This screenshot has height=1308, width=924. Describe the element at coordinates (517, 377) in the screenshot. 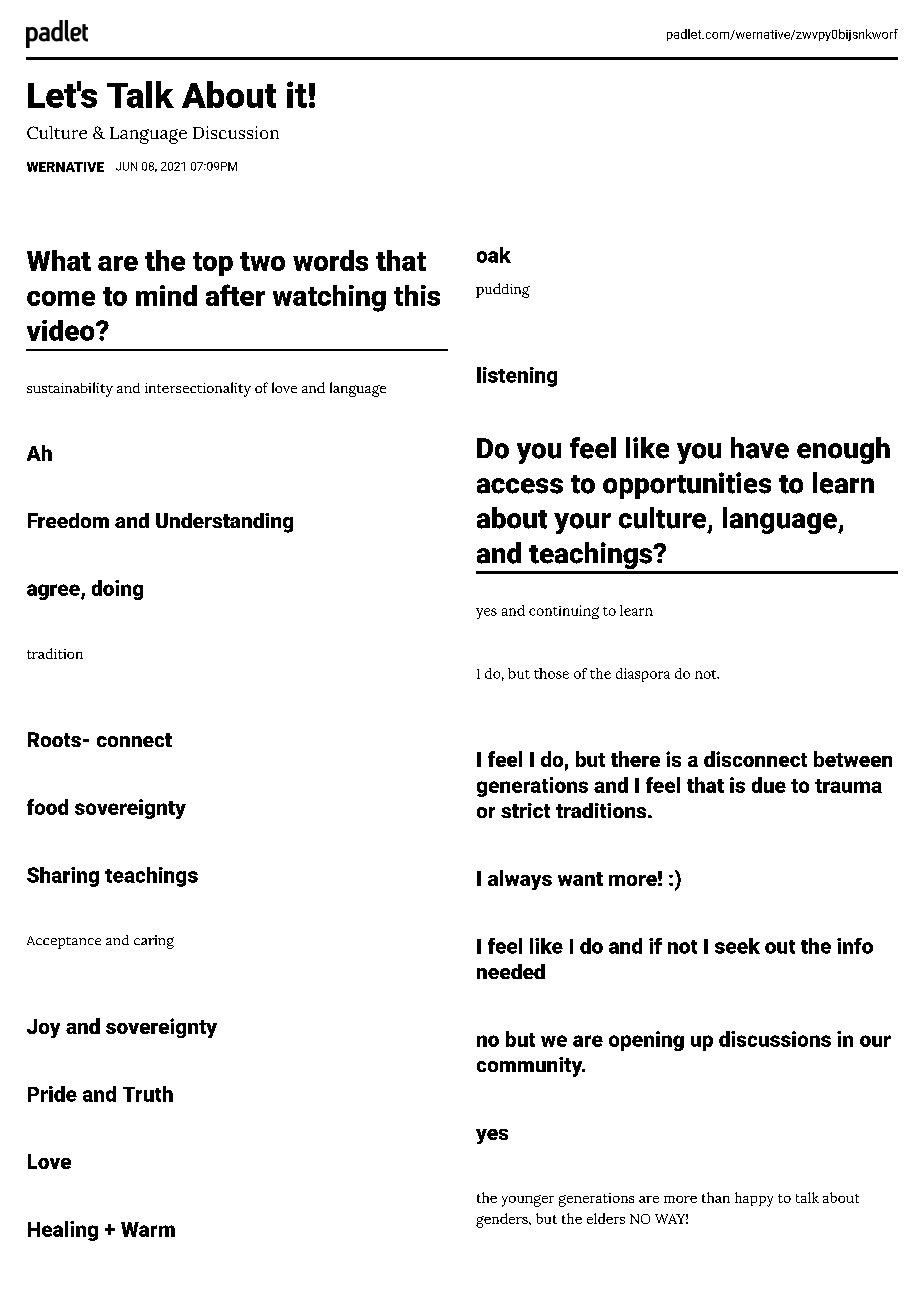

I see `listening` at that location.
